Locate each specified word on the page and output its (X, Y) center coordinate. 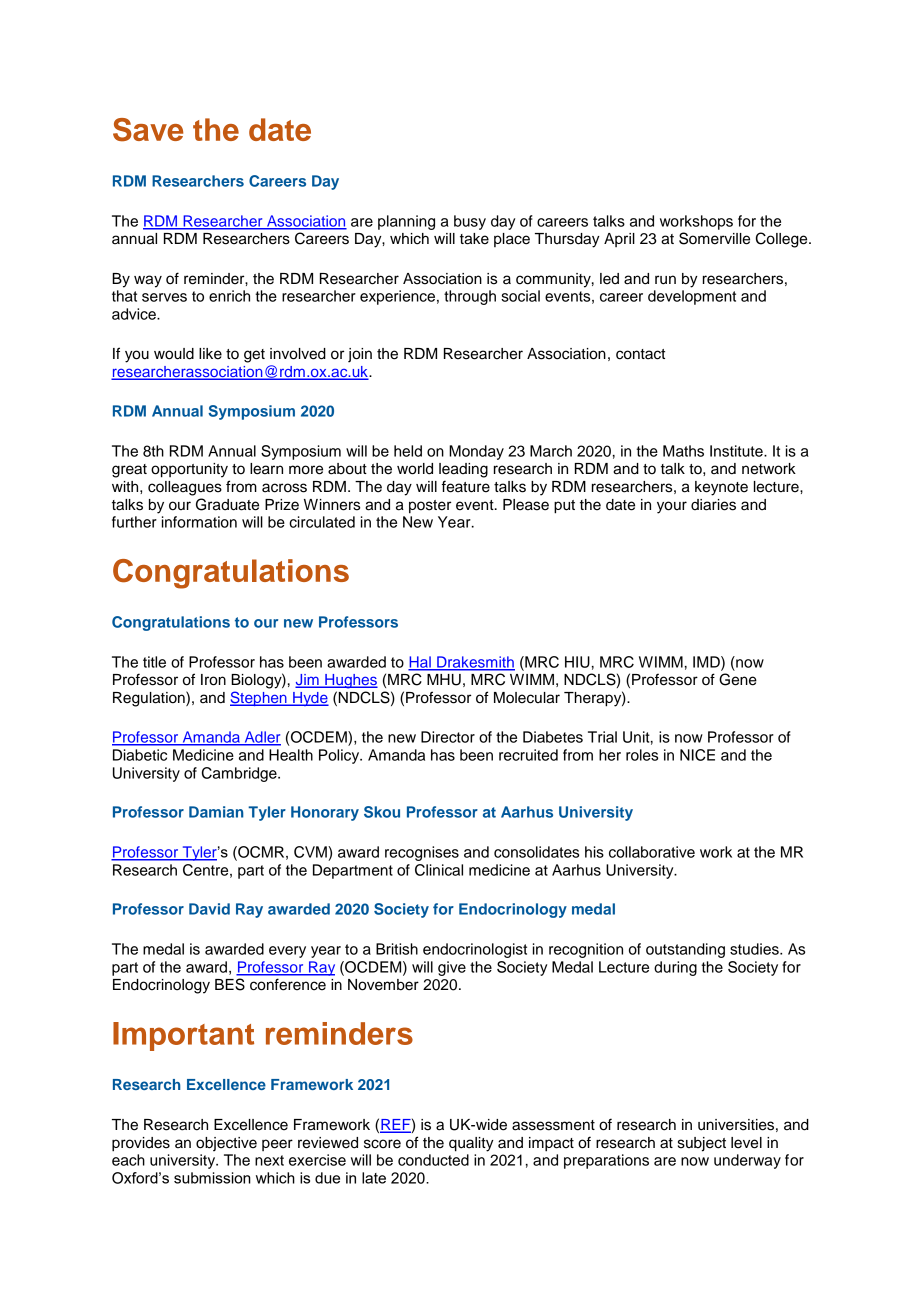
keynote (721, 488)
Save (148, 130)
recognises (422, 853)
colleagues (185, 488)
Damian (216, 812)
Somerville (714, 238)
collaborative (652, 852)
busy (470, 222)
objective (226, 1144)
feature (466, 486)
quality (471, 1144)
